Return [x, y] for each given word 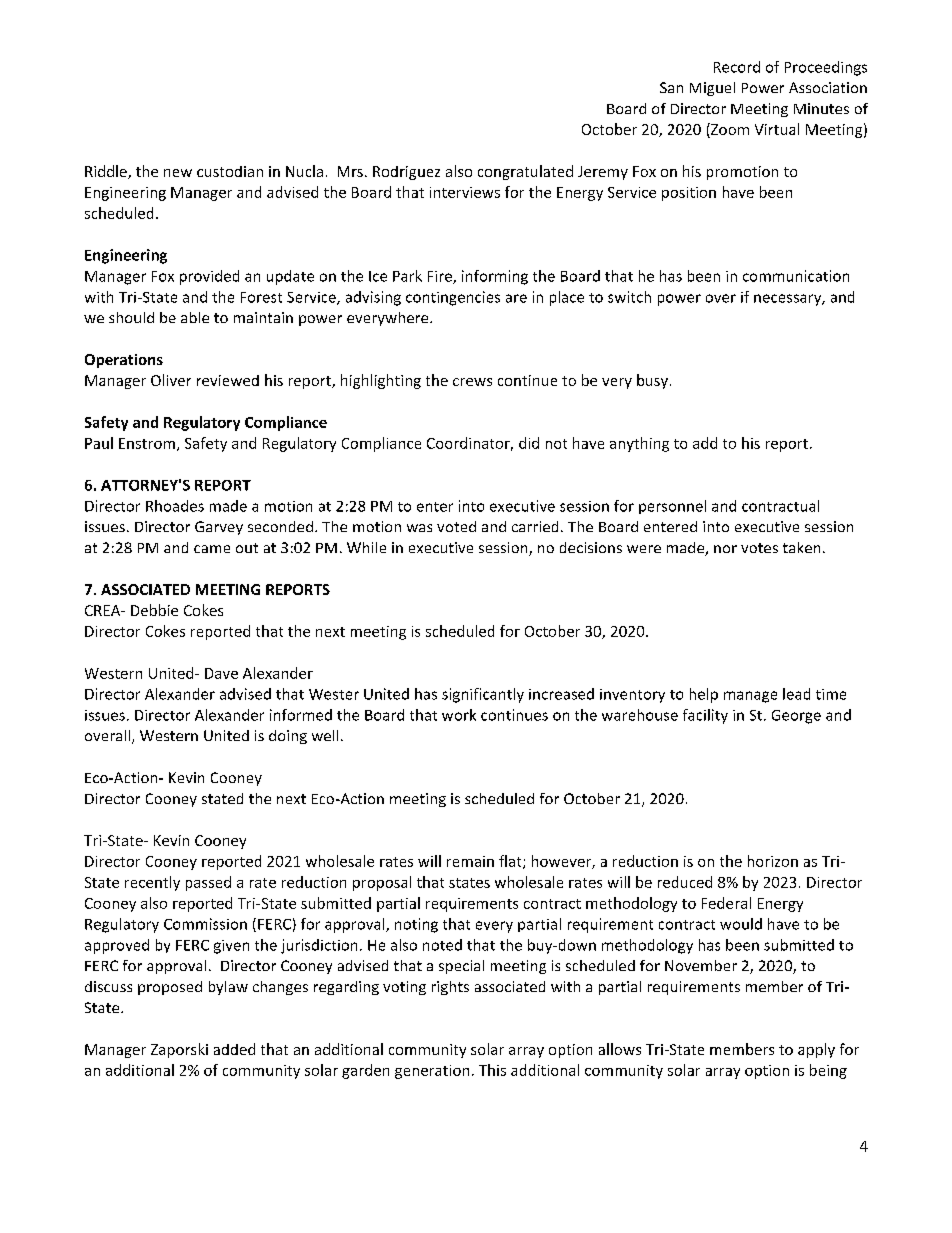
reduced [685, 882]
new [178, 173]
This [492, 1070]
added [234, 1049]
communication [796, 276]
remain [470, 861]
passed [208, 883]
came [212, 549]
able [195, 317]
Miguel [712, 89]
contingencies [453, 298]
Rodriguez [406, 173]
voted [456, 526]
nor [725, 549]
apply [816, 1050]
